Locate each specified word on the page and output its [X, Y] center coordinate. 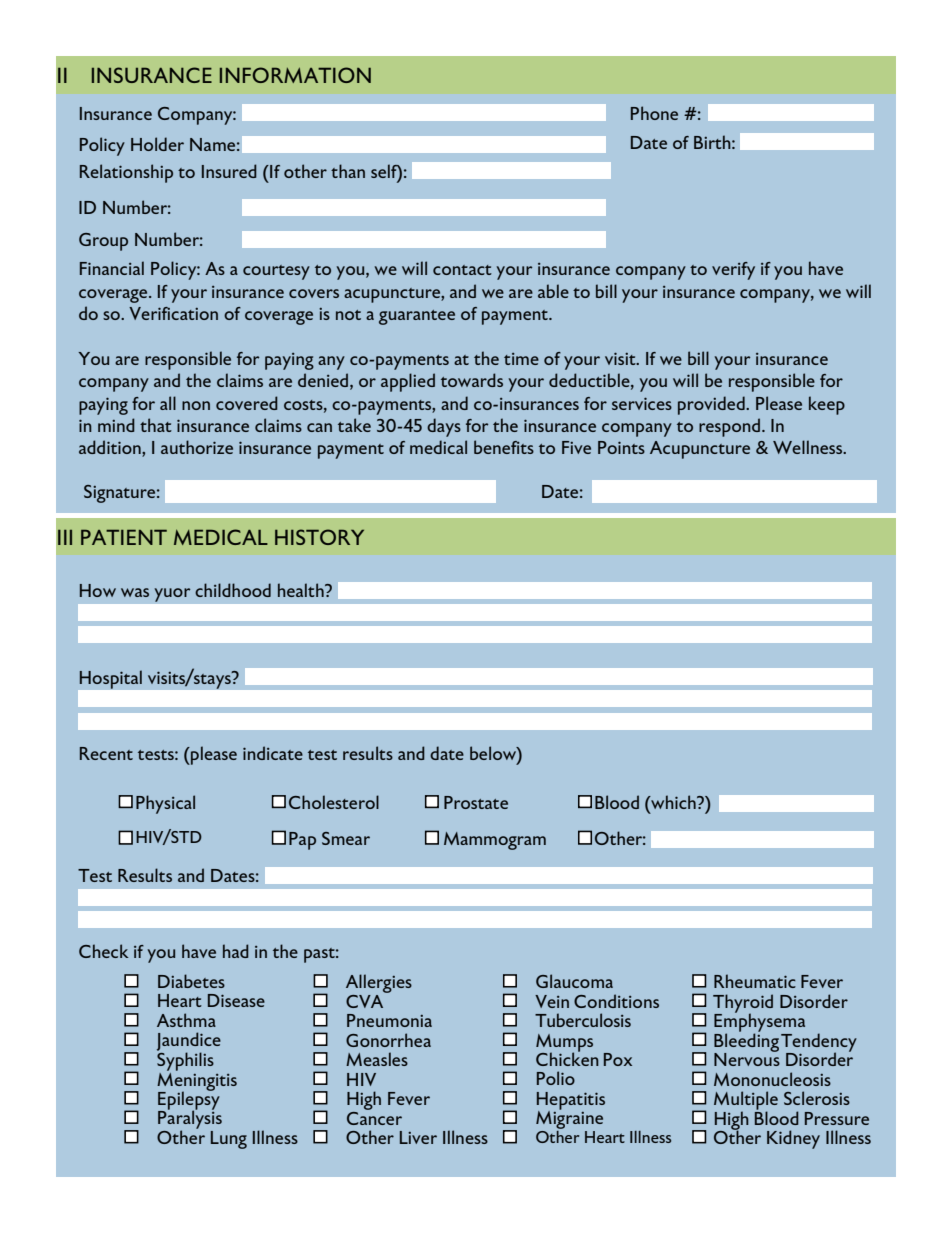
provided [712, 405]
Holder [157, 144]
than [348, 171]
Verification [173, 313]
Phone [654, 113]
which [673, 802]
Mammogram [495, 841]
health [302, 590]
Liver [418, 1137]
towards [472, 380]
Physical [165, 804]
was [135, 592]
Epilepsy [189, 1100]
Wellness [809, 447]
